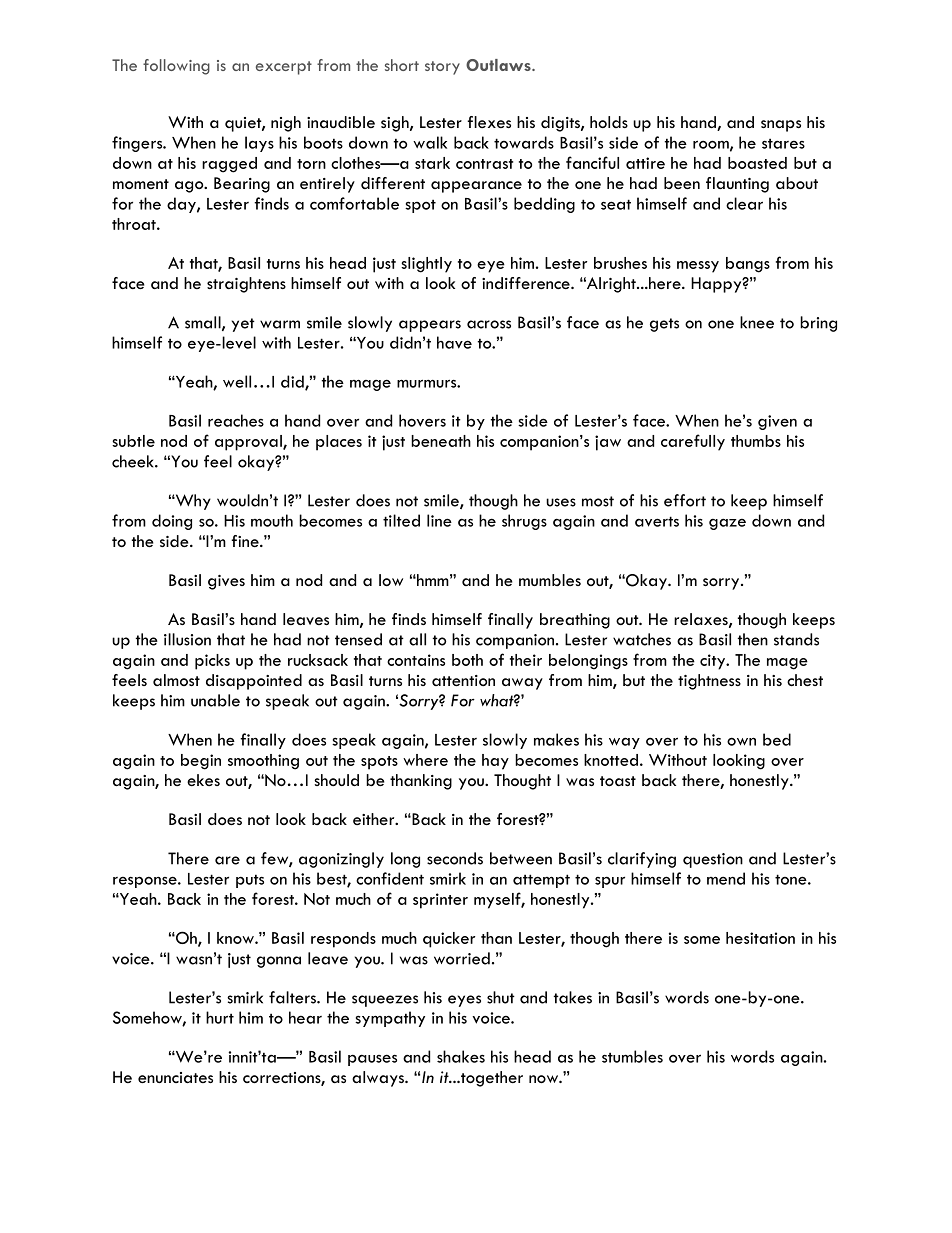 This page has width=952, height=1233. I want to click on thumbs, so click(756, 441).
